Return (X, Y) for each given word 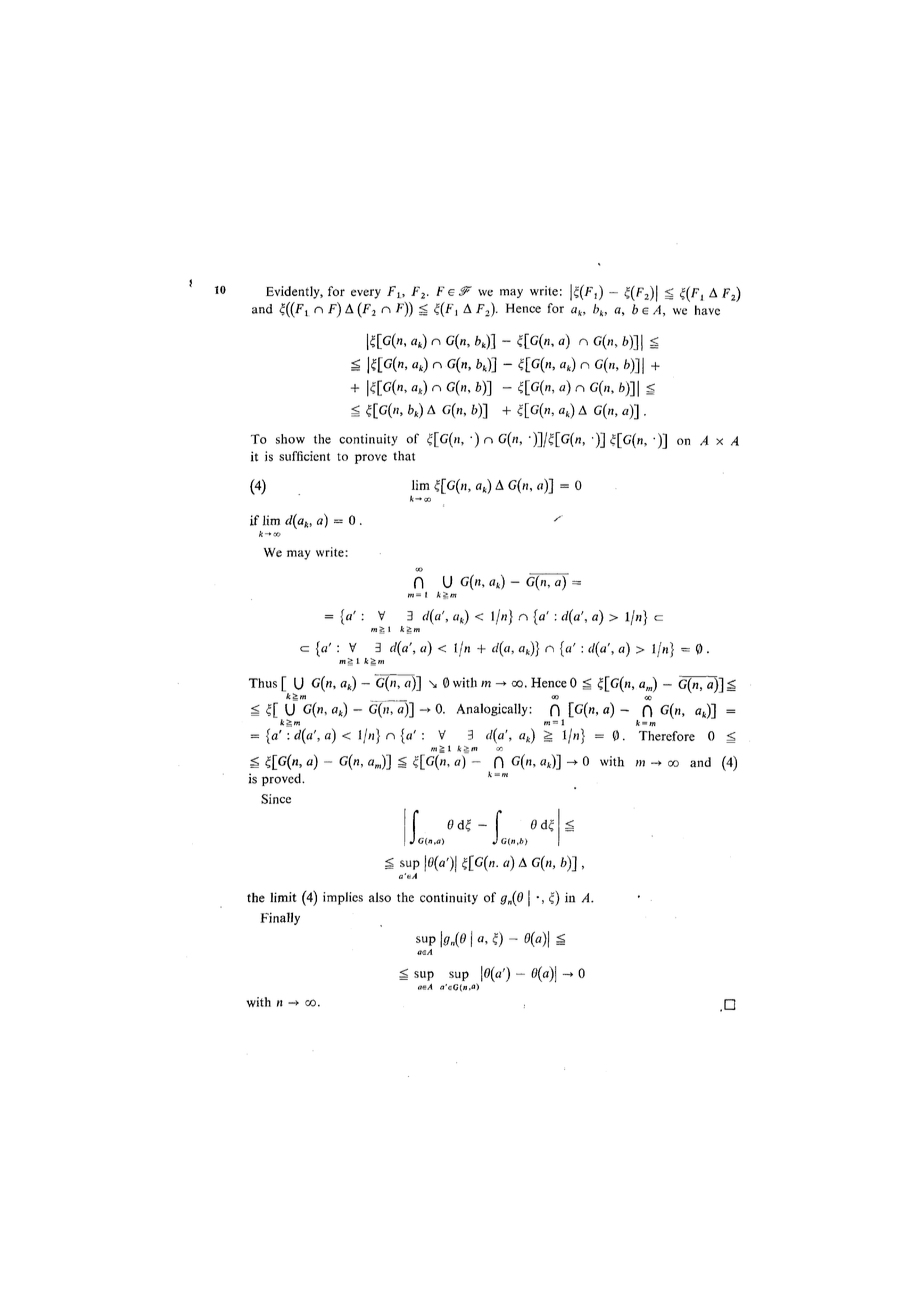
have (707, 310)
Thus (263, 683)
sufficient (304, 456)
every (366, 294)
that (404, 456)
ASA (425, 952)
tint (295, 696)
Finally (280, 918)
